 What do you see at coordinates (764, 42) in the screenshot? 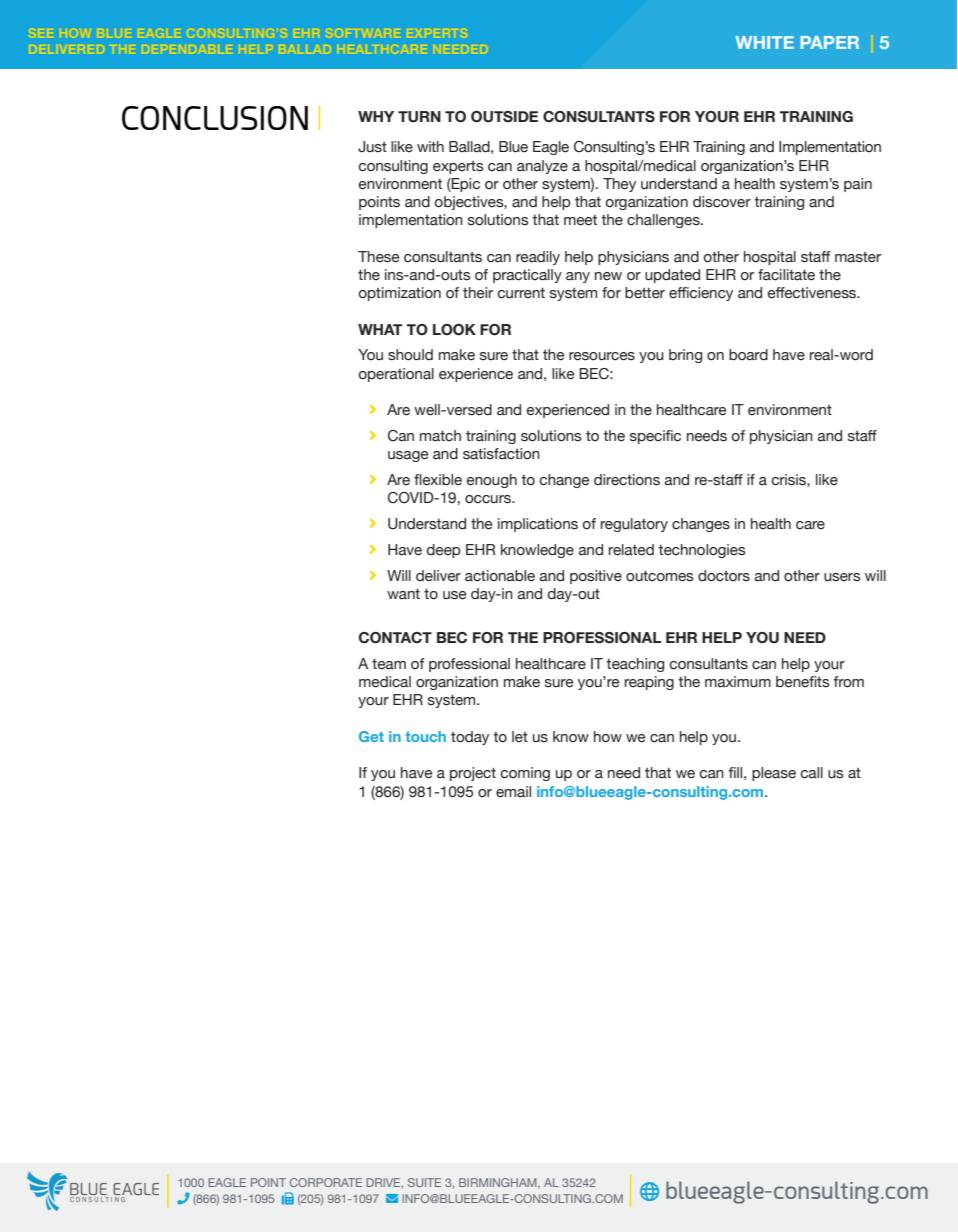
I see `WHITE` at bounding box center [764, 42].
